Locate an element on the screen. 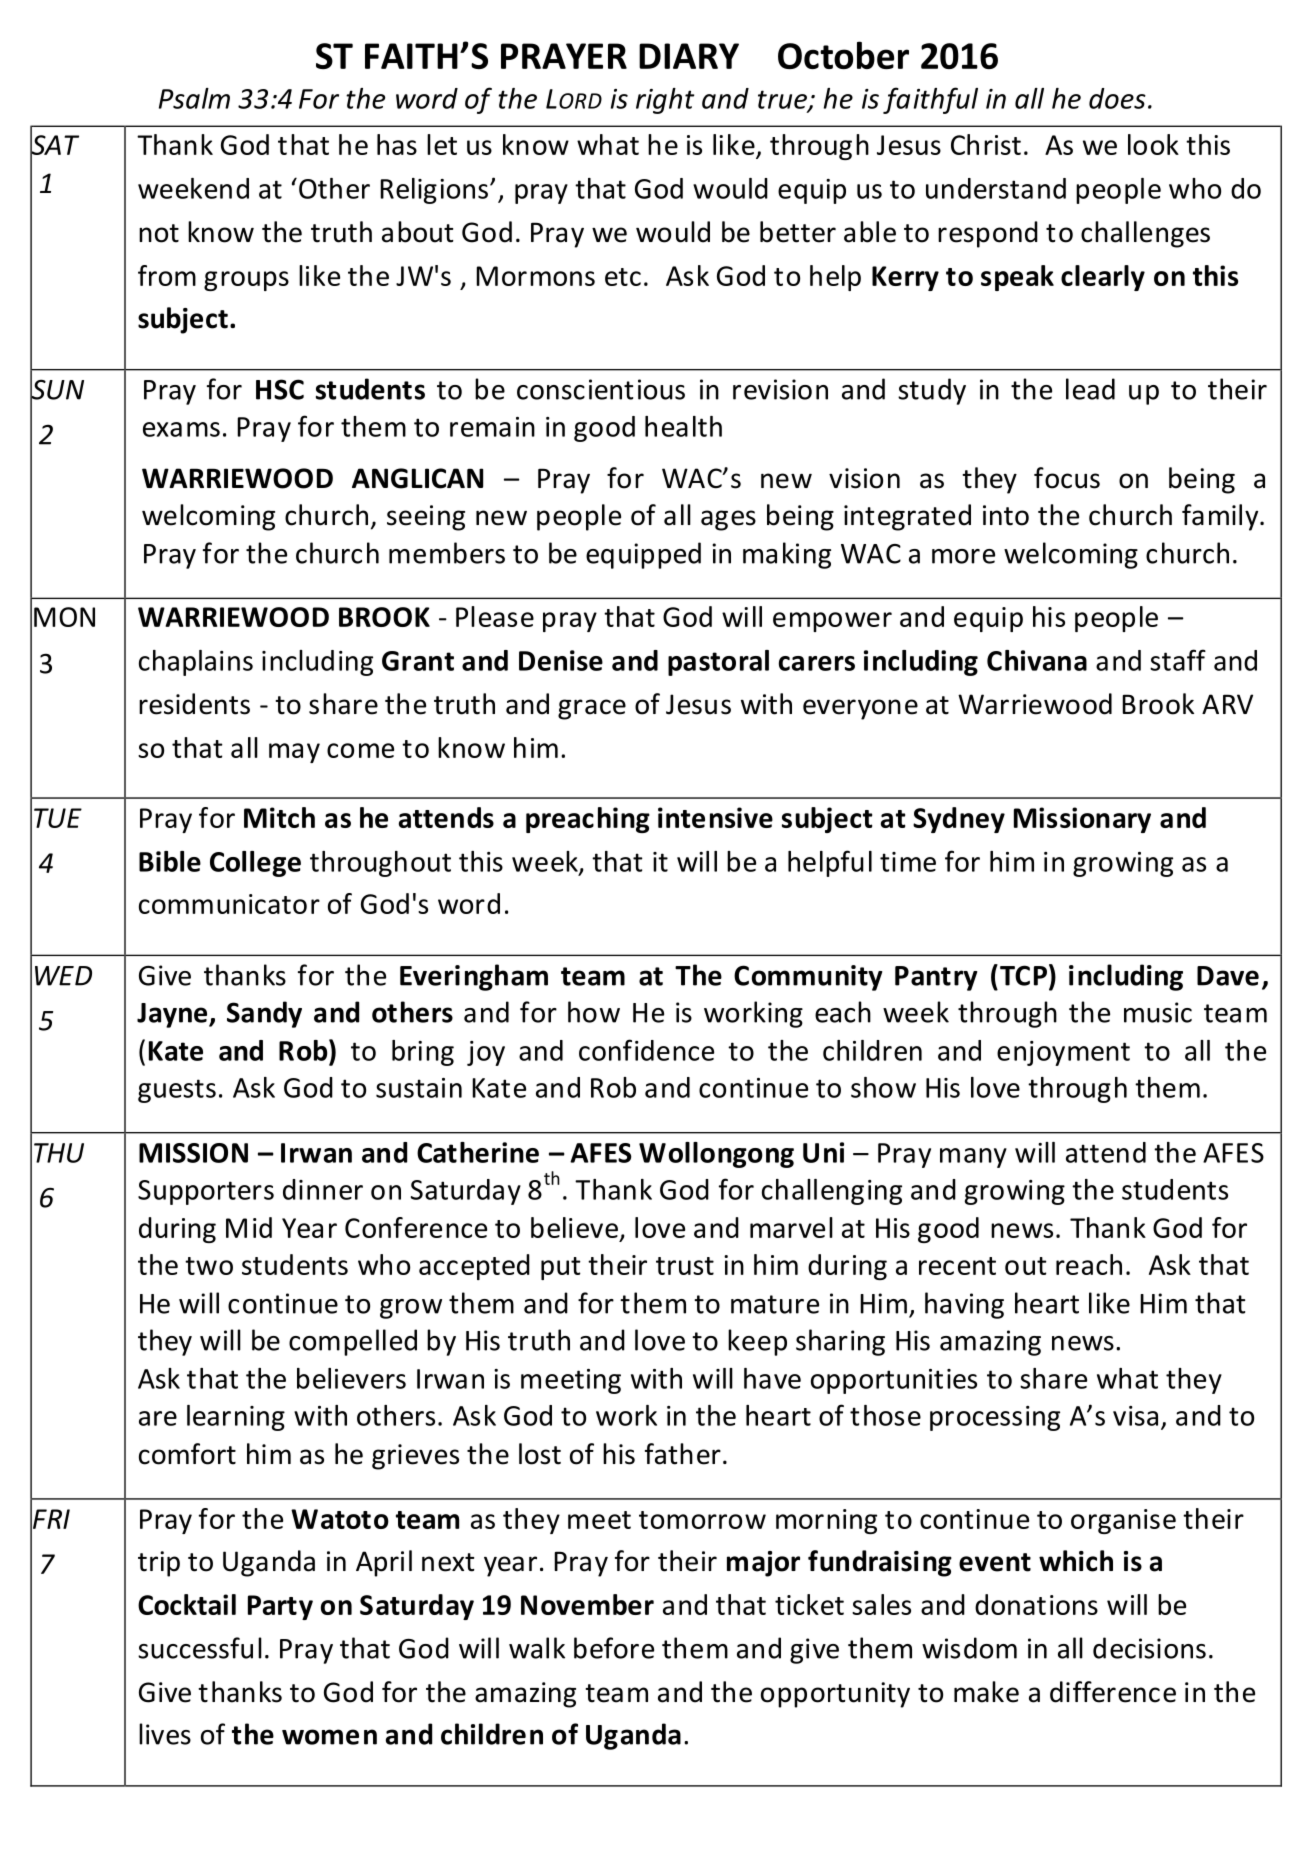 This screenshot has width=1311, height=1854. intensive is located at coordinates (715, 817).
